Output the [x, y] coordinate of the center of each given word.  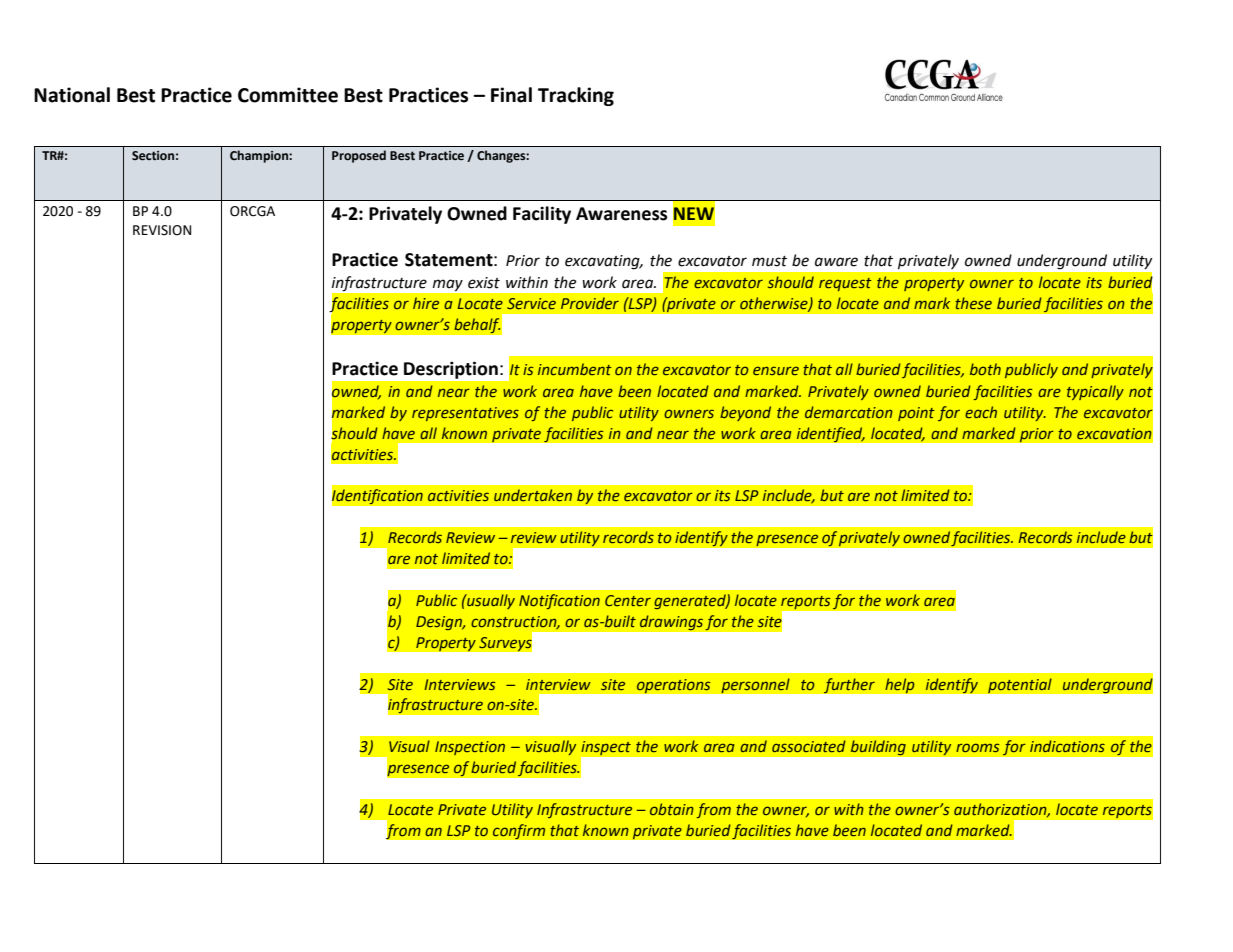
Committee [288, 95]
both [985, 369]
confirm [519, 832]
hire [426, 303]
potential [1020, 686]
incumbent [575, 369]
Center [628, 600]
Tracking [576, 96]
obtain [672, 809]
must [769, 261]
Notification [559, 601]
